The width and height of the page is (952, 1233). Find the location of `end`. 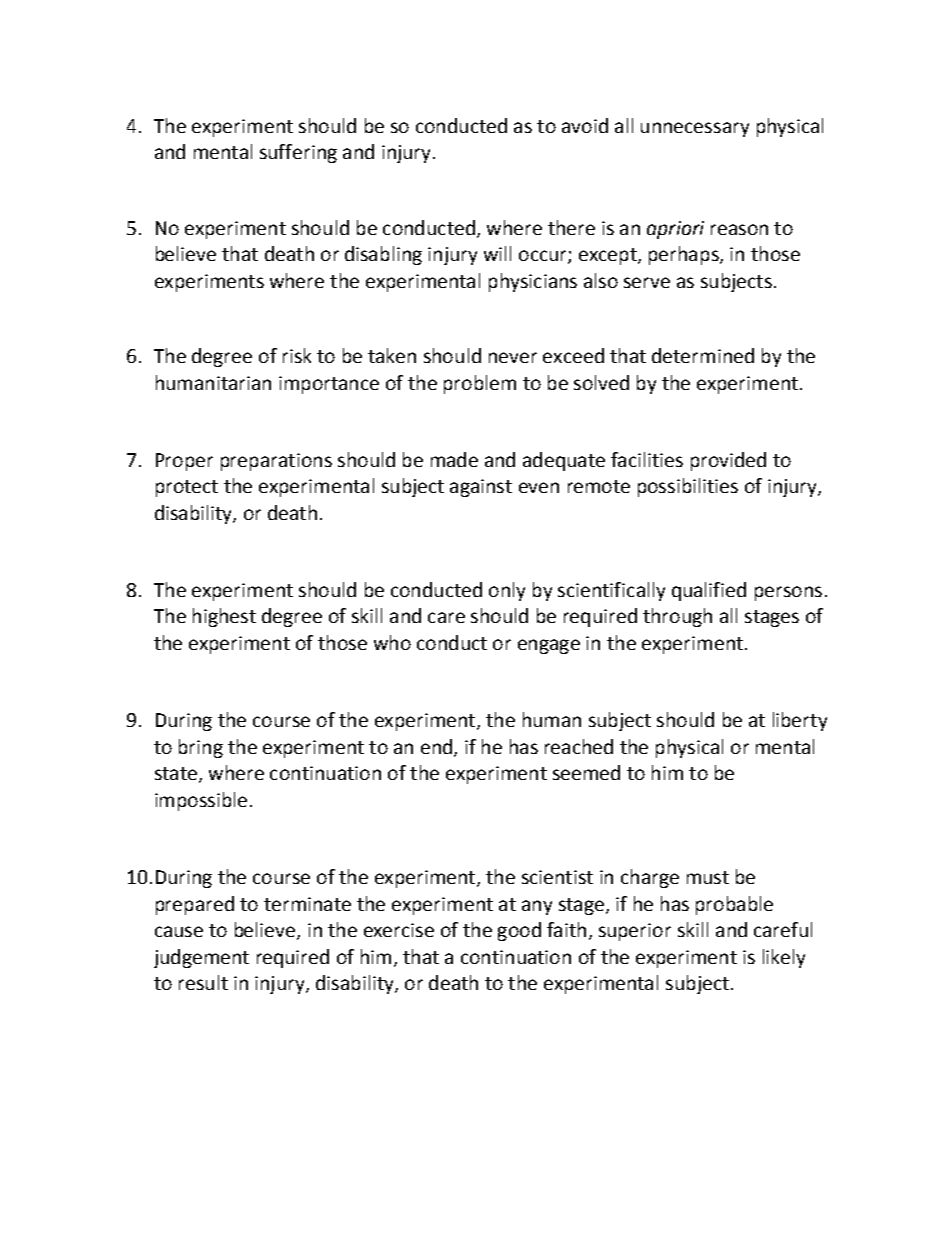

end is located at coordinates (436, 746).
